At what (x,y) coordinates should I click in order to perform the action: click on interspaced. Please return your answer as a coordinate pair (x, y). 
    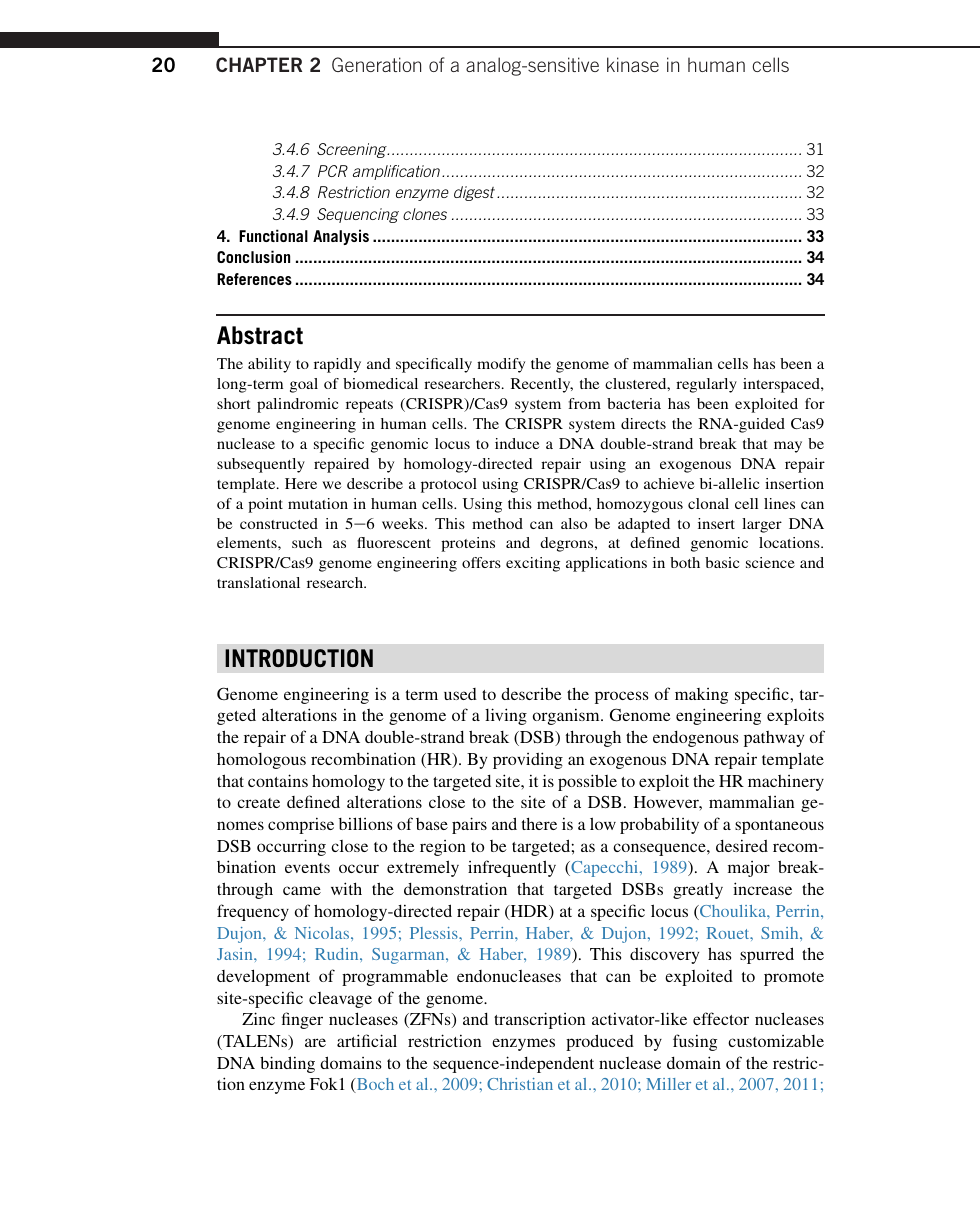
    Looking at the image, I should click on (782, 385).
